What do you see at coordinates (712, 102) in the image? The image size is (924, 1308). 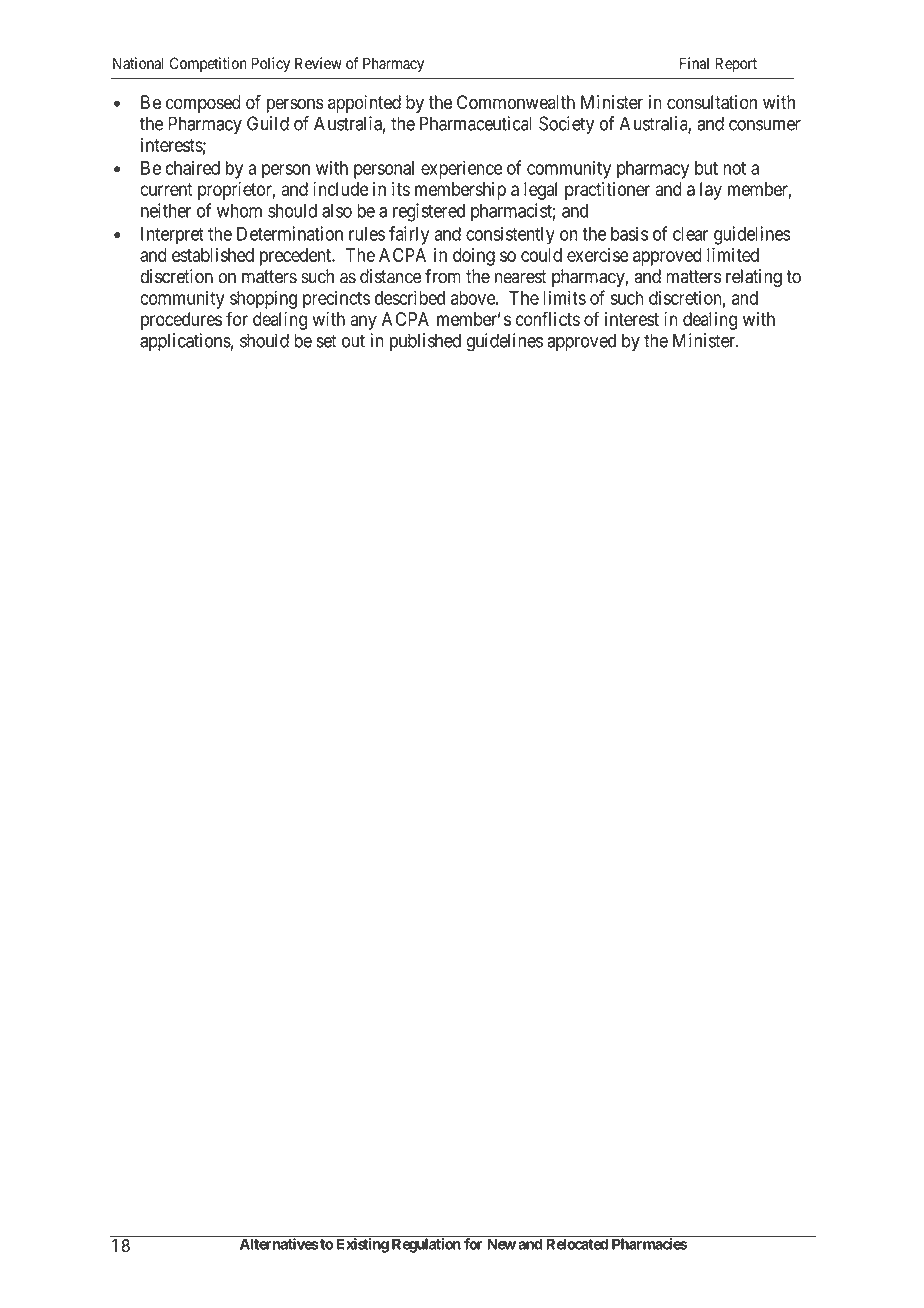 I see `consultation` at bounding box center [712, 102].
